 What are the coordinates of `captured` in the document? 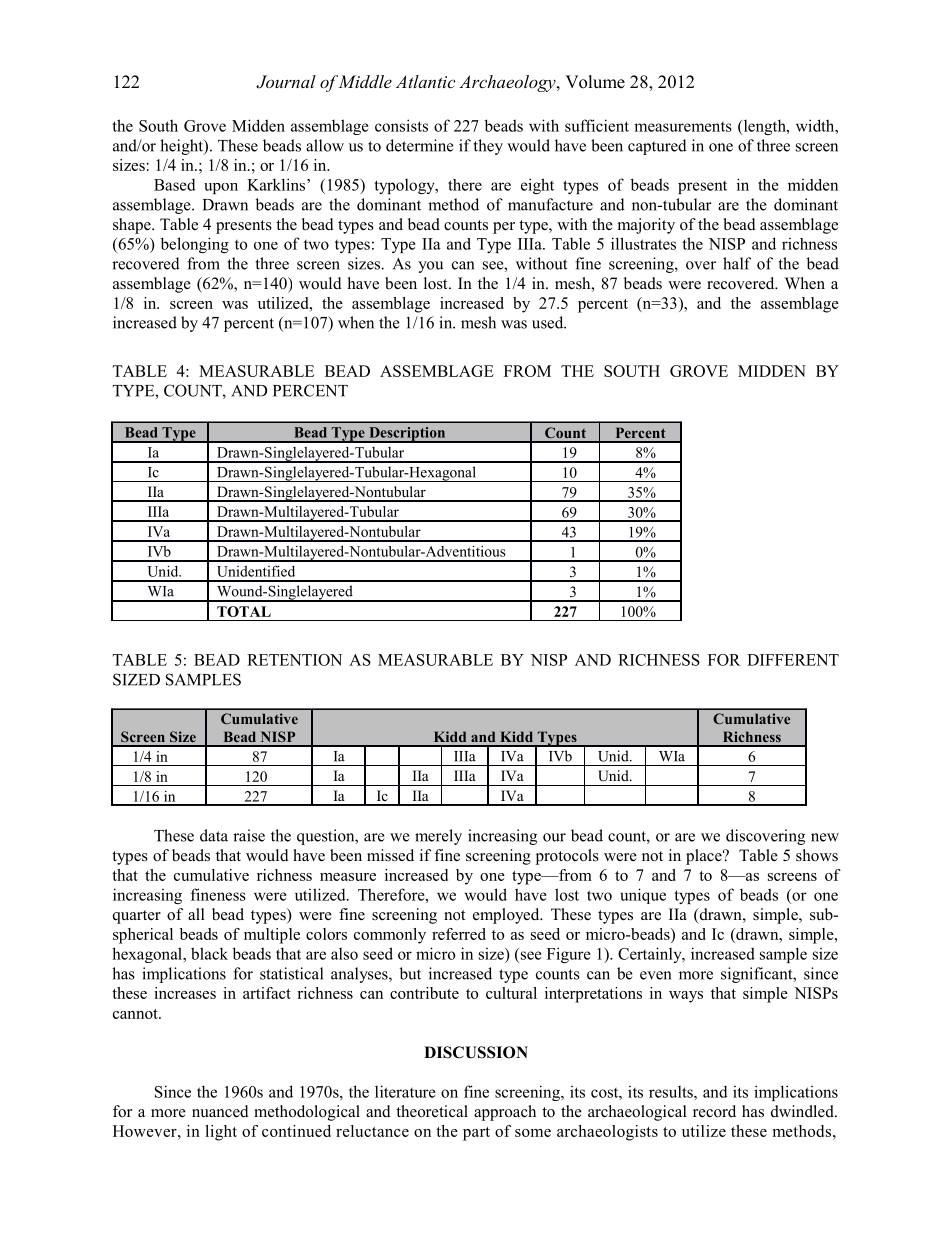 It's located at (657, 147).
